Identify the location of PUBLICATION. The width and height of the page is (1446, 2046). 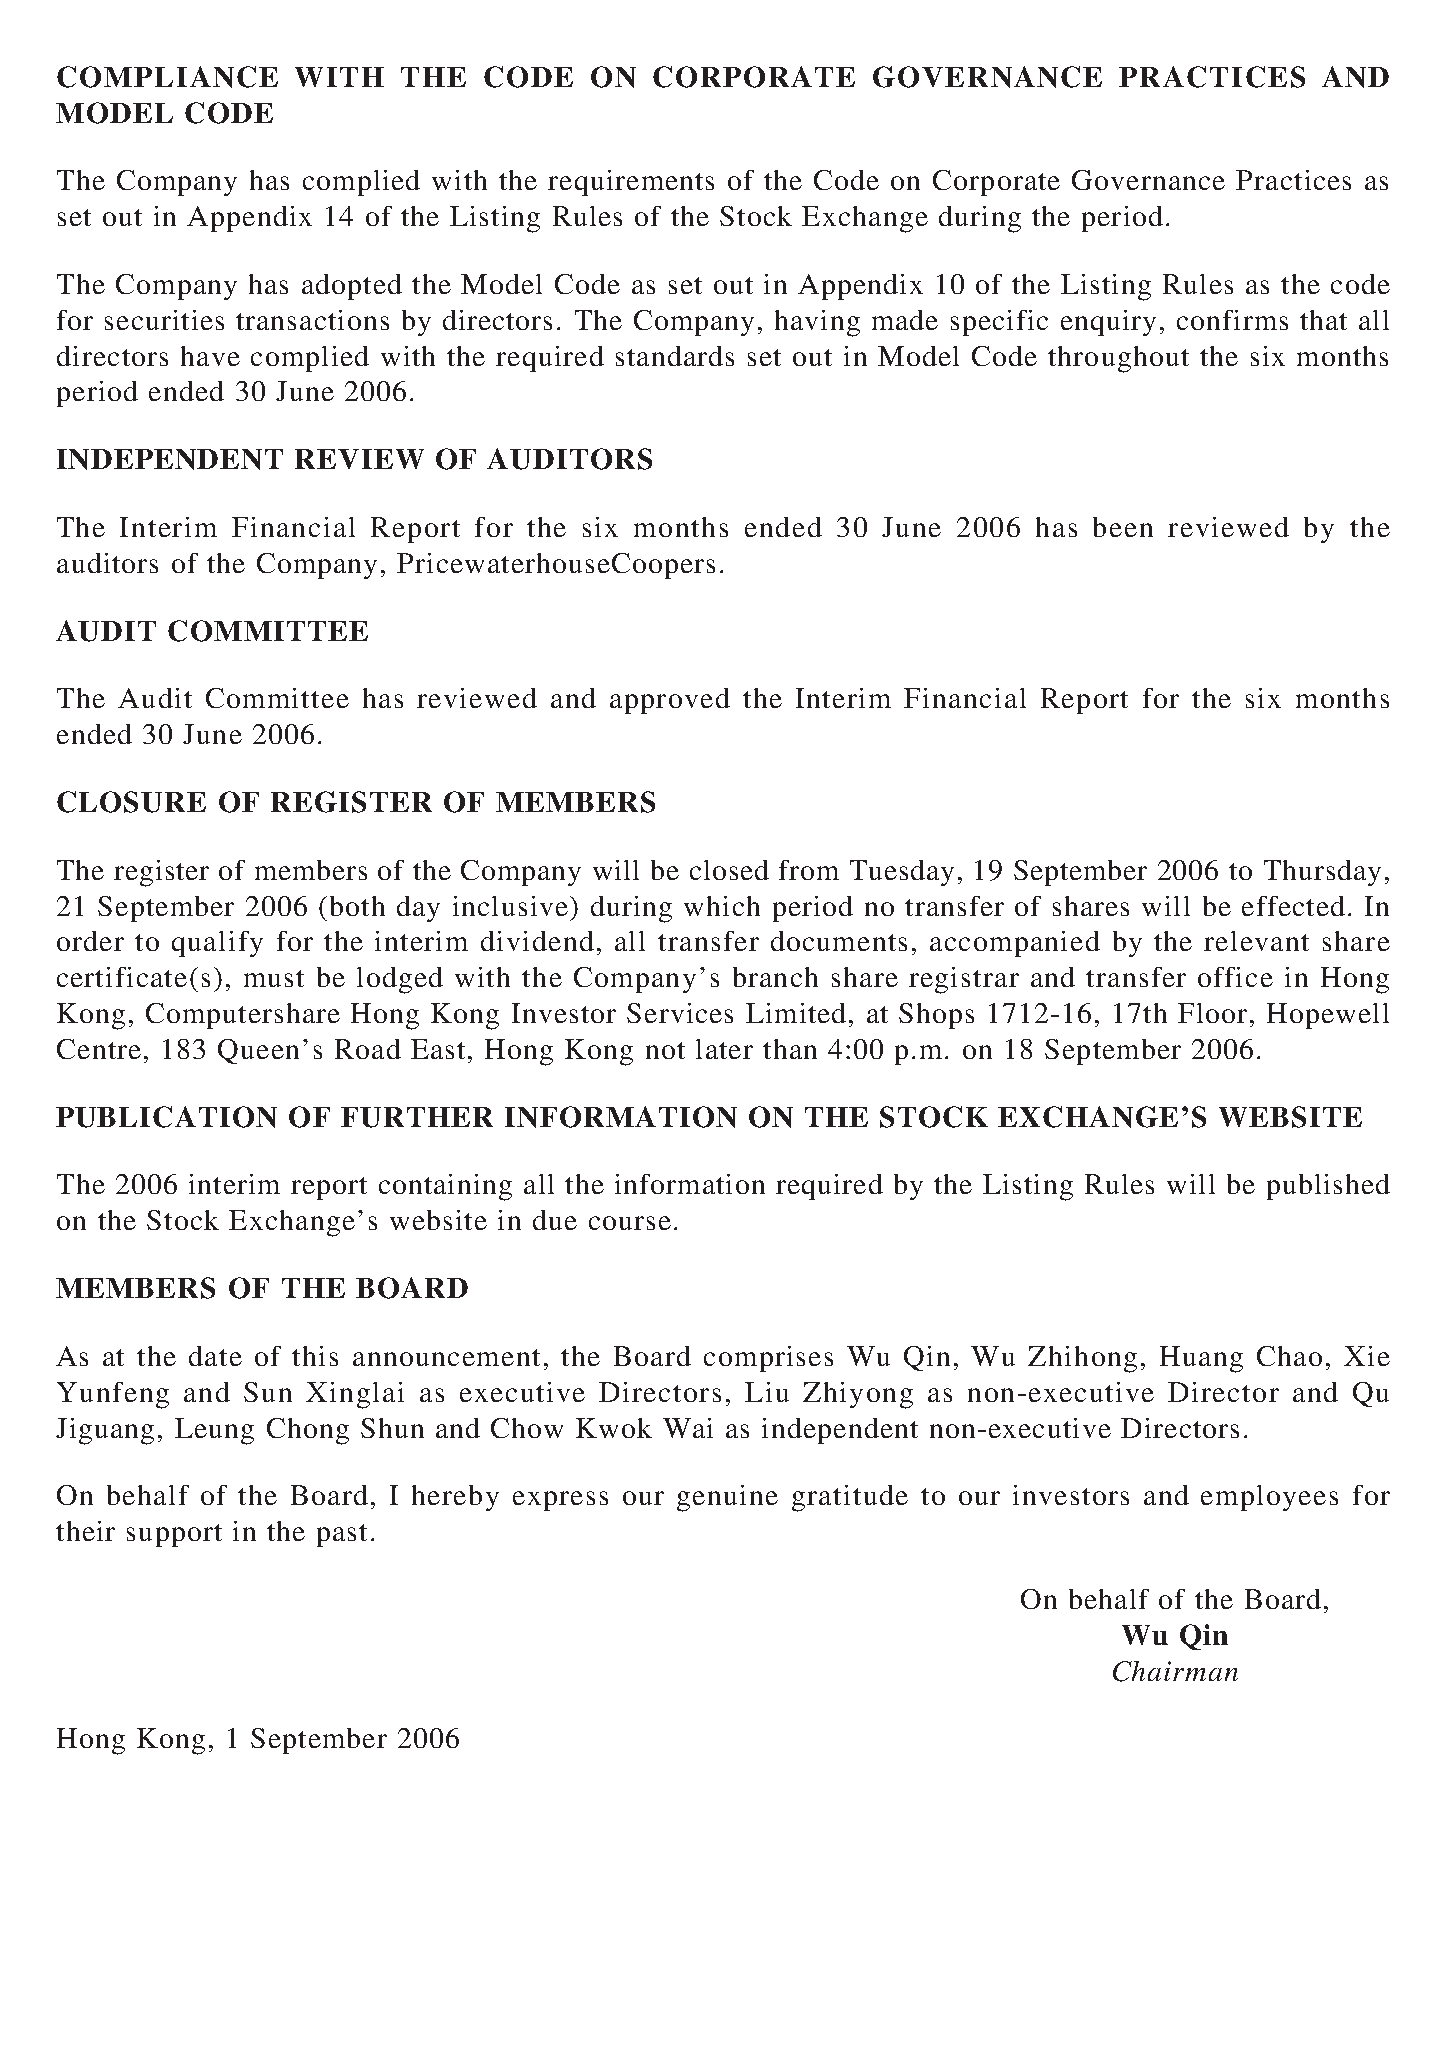
(166, 1117).
